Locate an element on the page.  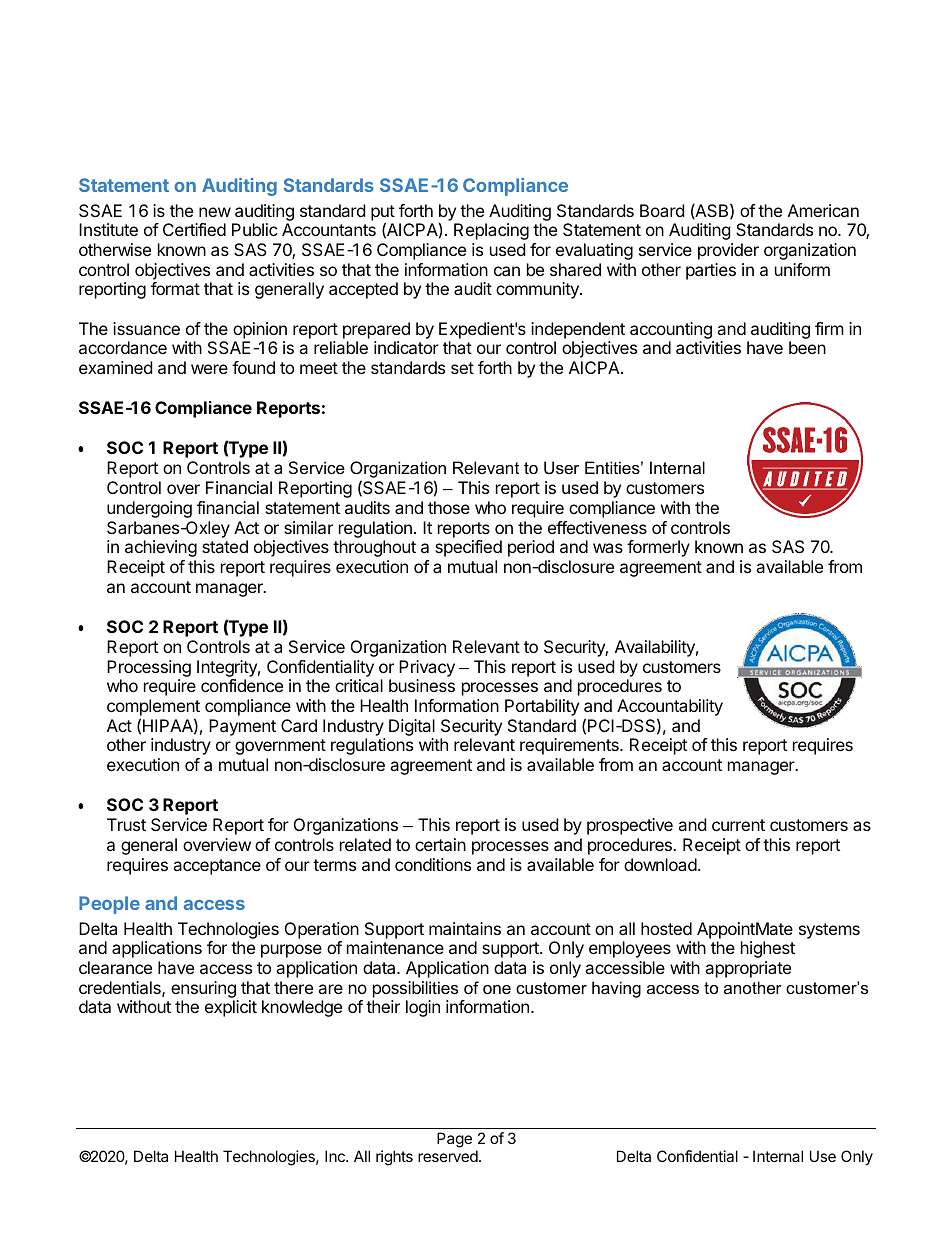
specified is located at coordinates (468, 548).
